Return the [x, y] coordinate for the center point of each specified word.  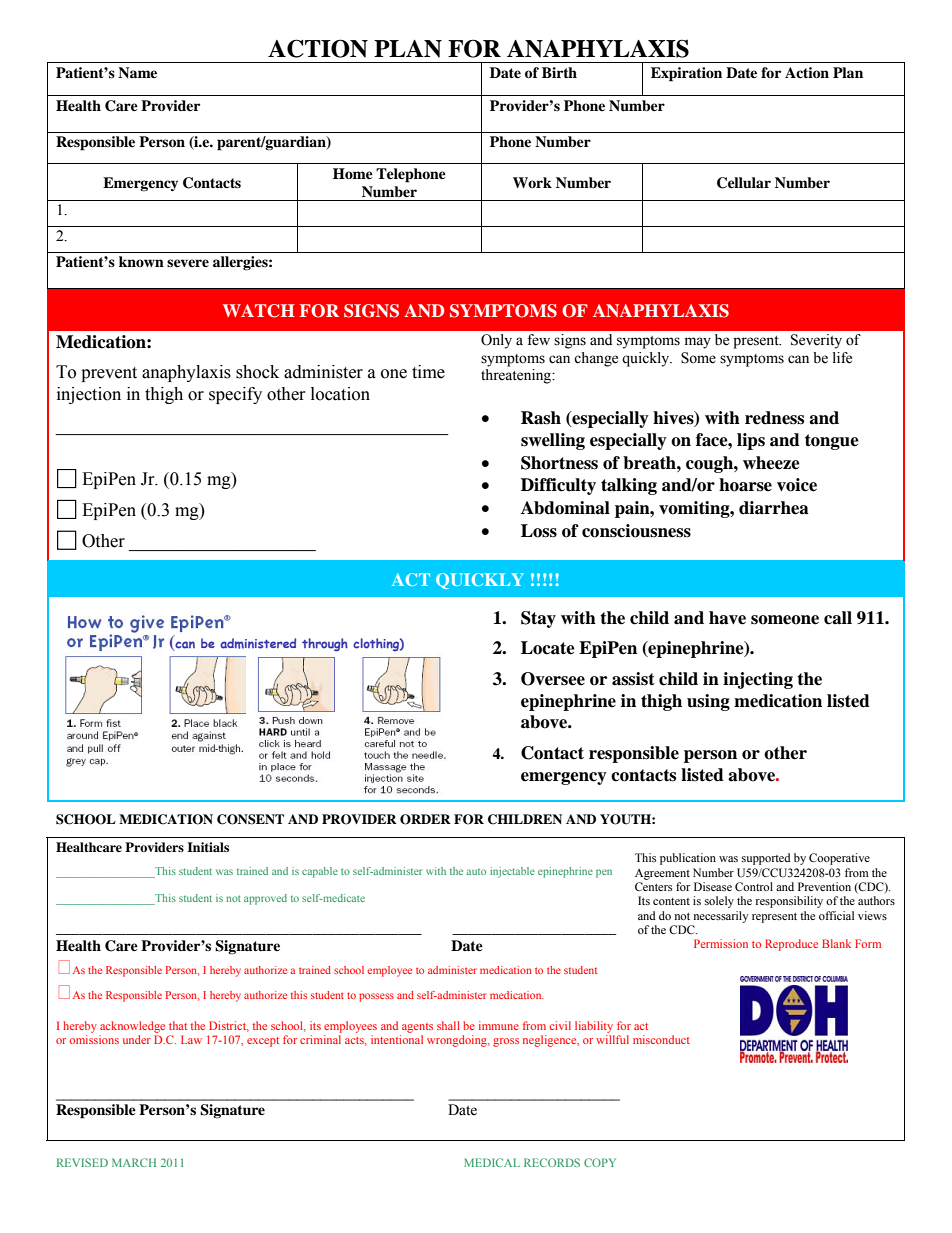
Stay [538, 619]
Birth [559, 72]
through [325, 645]
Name [137, 72]
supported [766, 859]
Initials [208, 847]
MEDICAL [492, 1162]
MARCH [134, 1162]
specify [235, 395]
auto [476, 872]
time [428, 372]
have [727, 618]
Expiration [686, 74]
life [842, 358]
